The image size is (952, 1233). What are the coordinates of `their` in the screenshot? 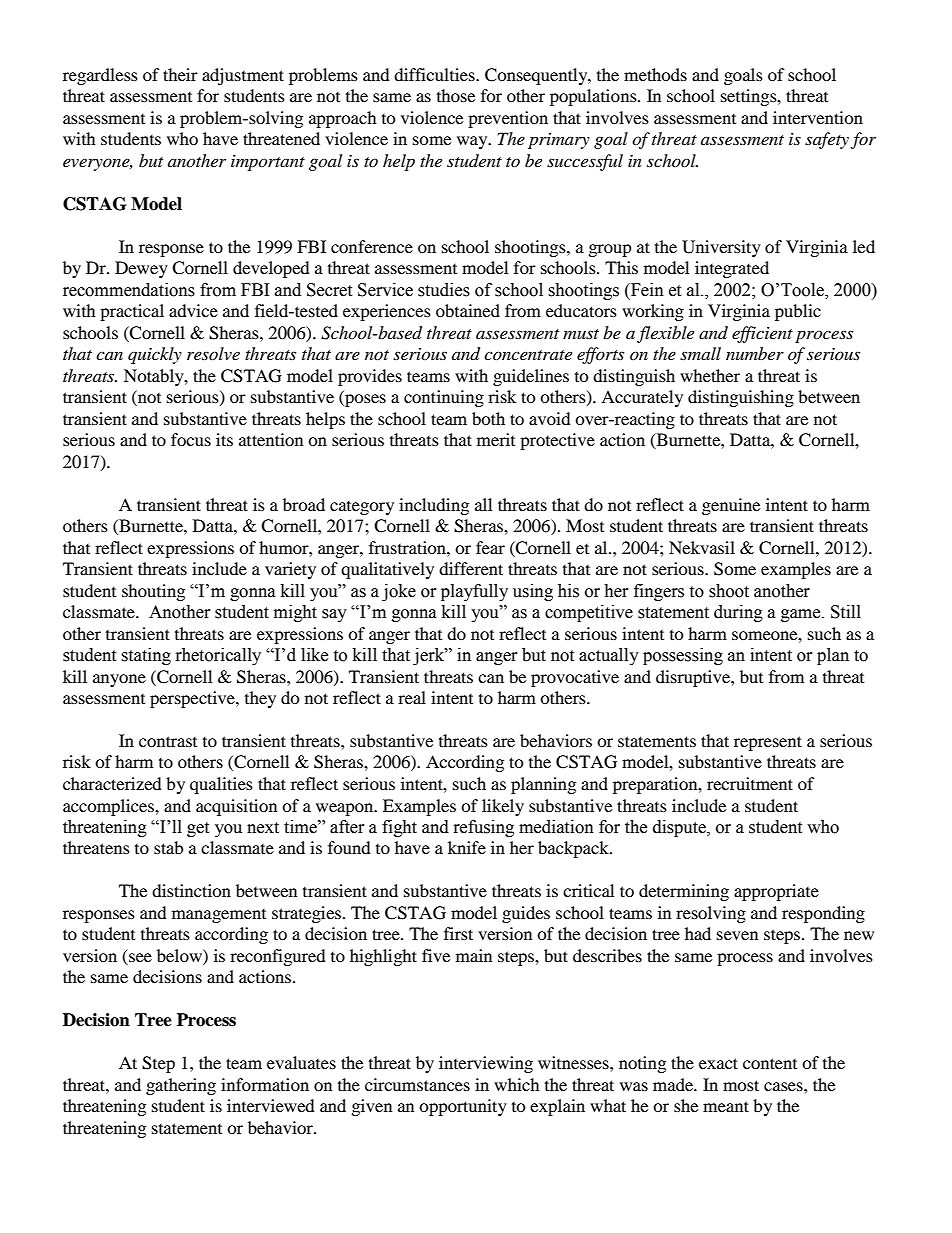 It's located at (180, 74).
